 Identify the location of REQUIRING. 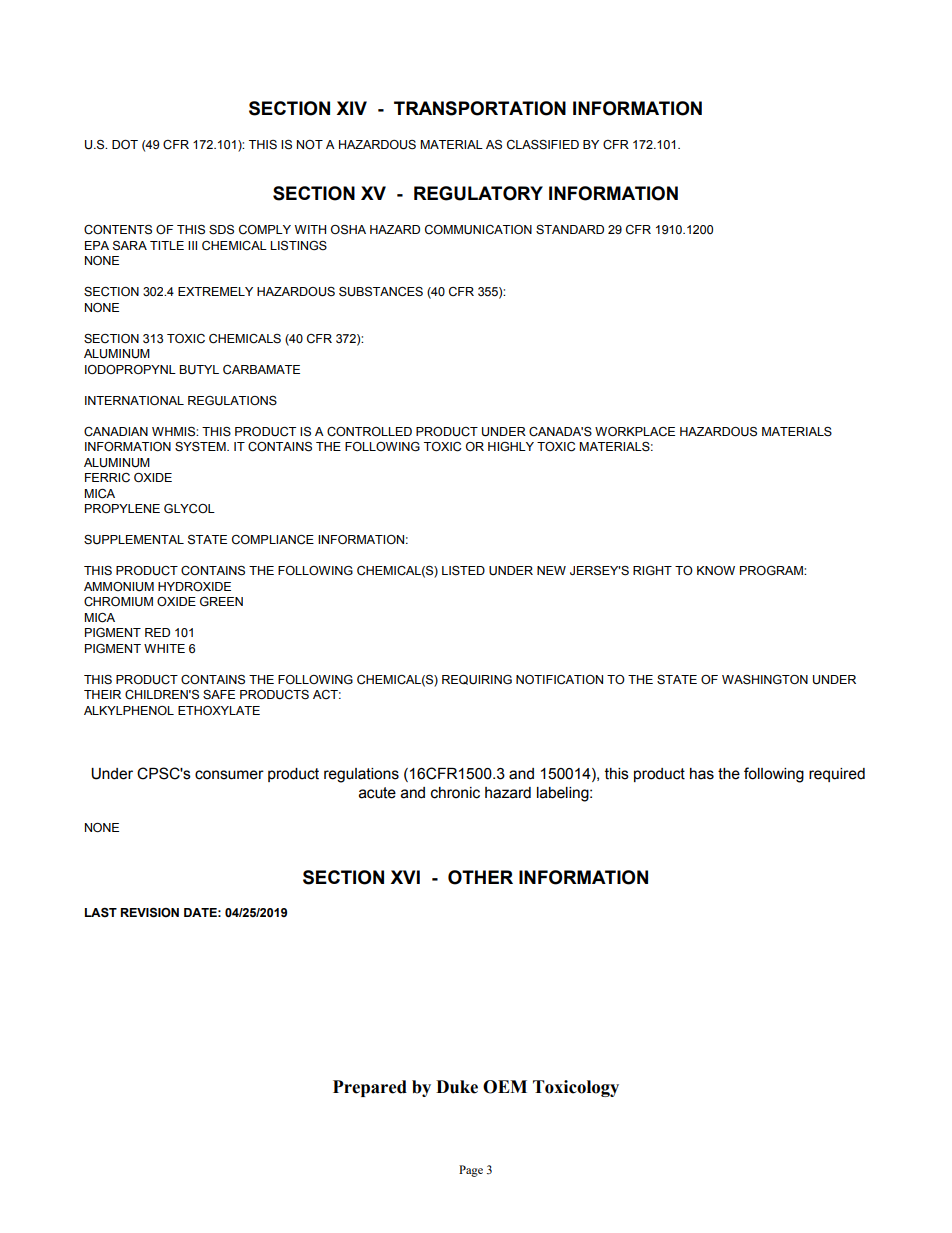
(477, 680).
